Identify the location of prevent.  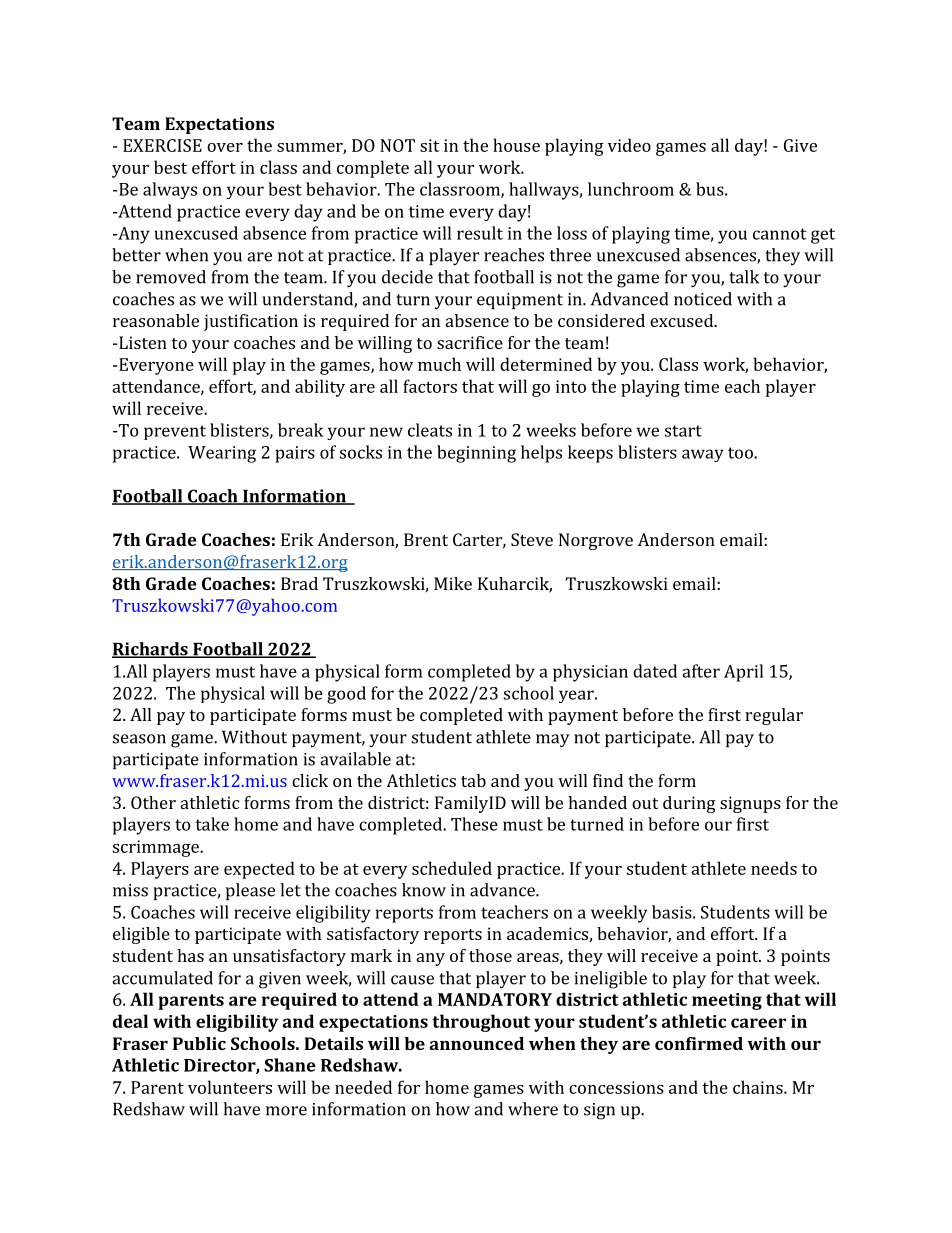
(175, 432).
